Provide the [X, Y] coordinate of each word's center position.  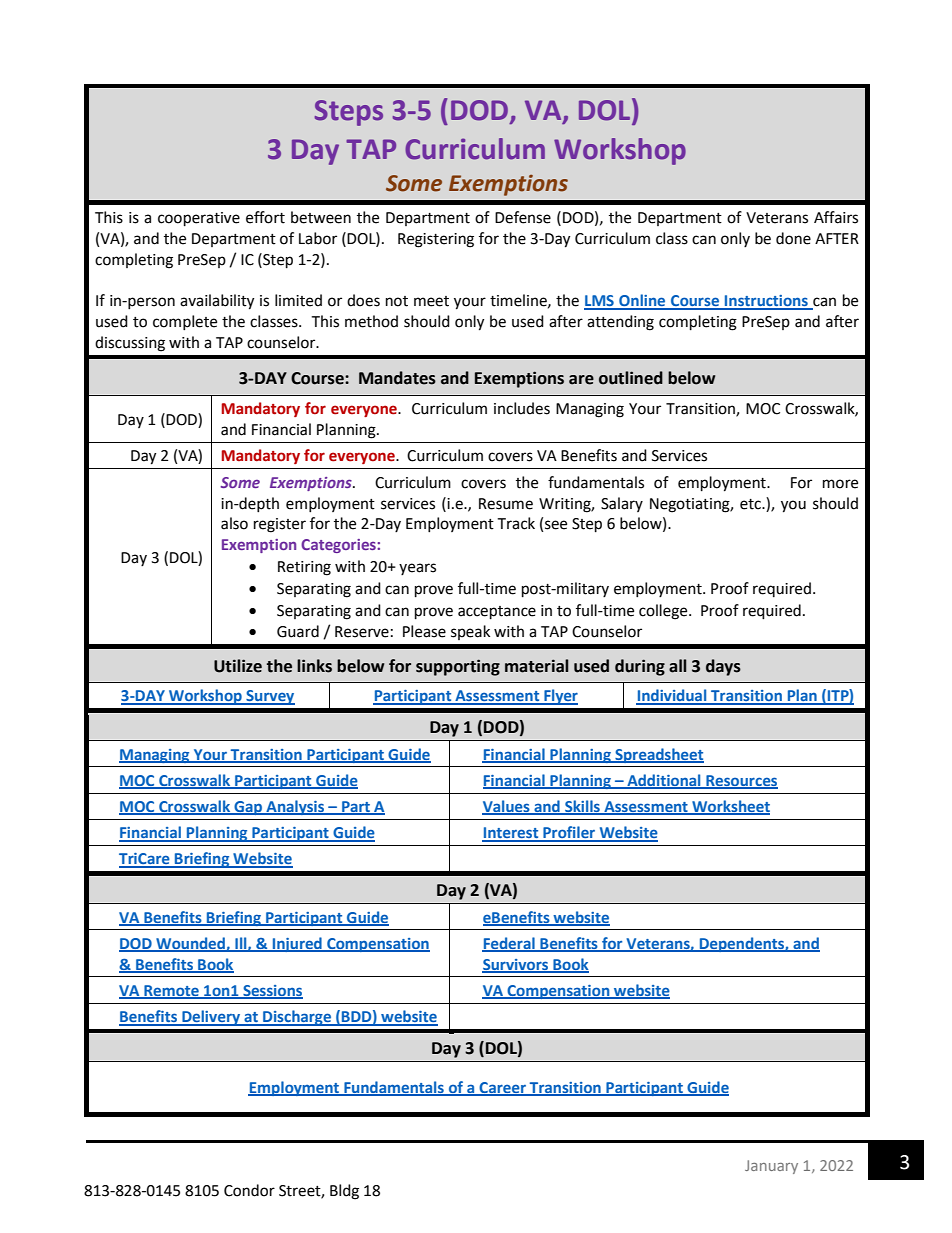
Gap [248, 808]
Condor [249, 1190]
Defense [523, 217]
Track [516, 523]
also [234, 523]
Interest [511, 834]
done [793, 238]
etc [751, 504]
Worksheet [730, 807]
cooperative [199, 219]
